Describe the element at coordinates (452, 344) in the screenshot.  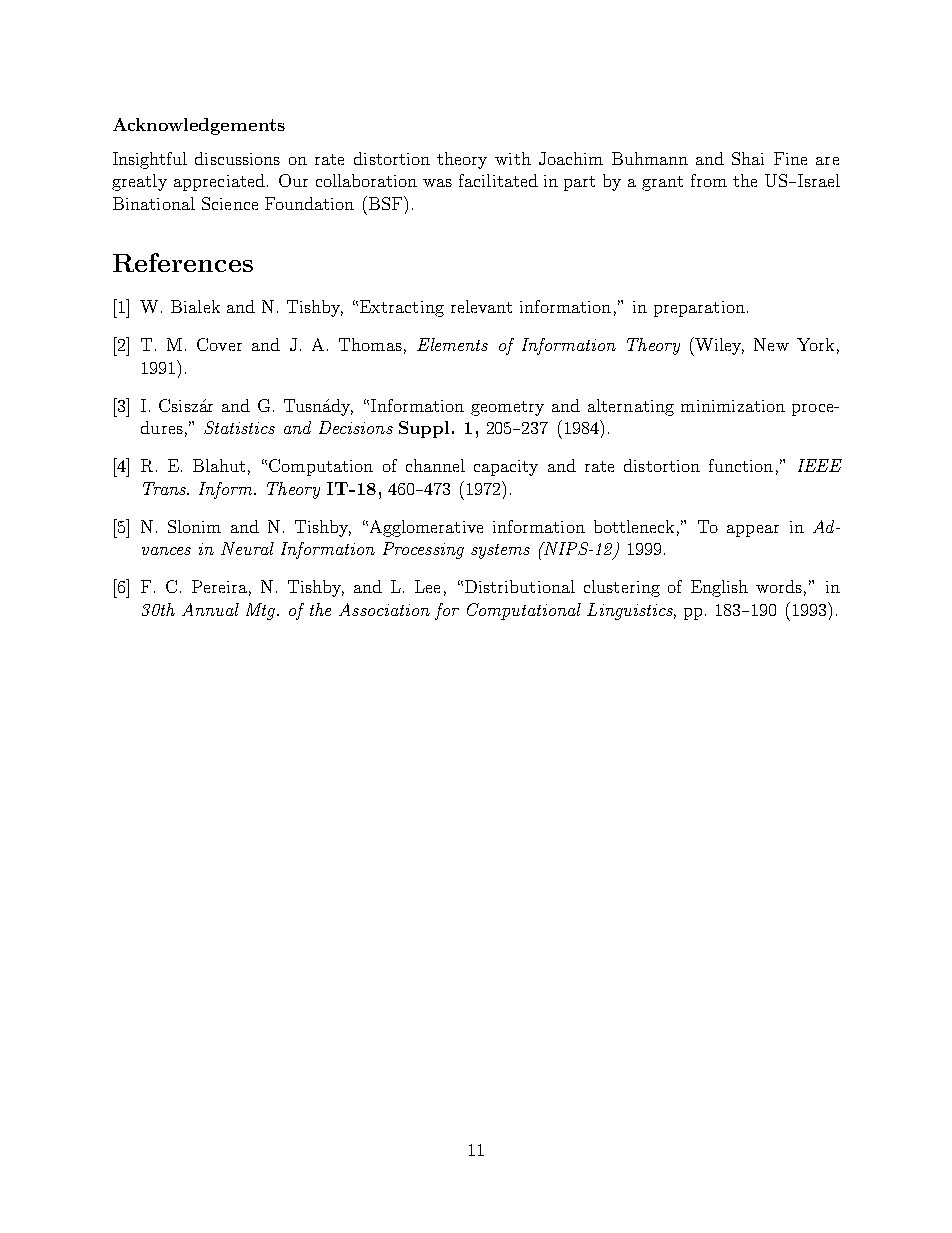
I see `Elements` at that location.
